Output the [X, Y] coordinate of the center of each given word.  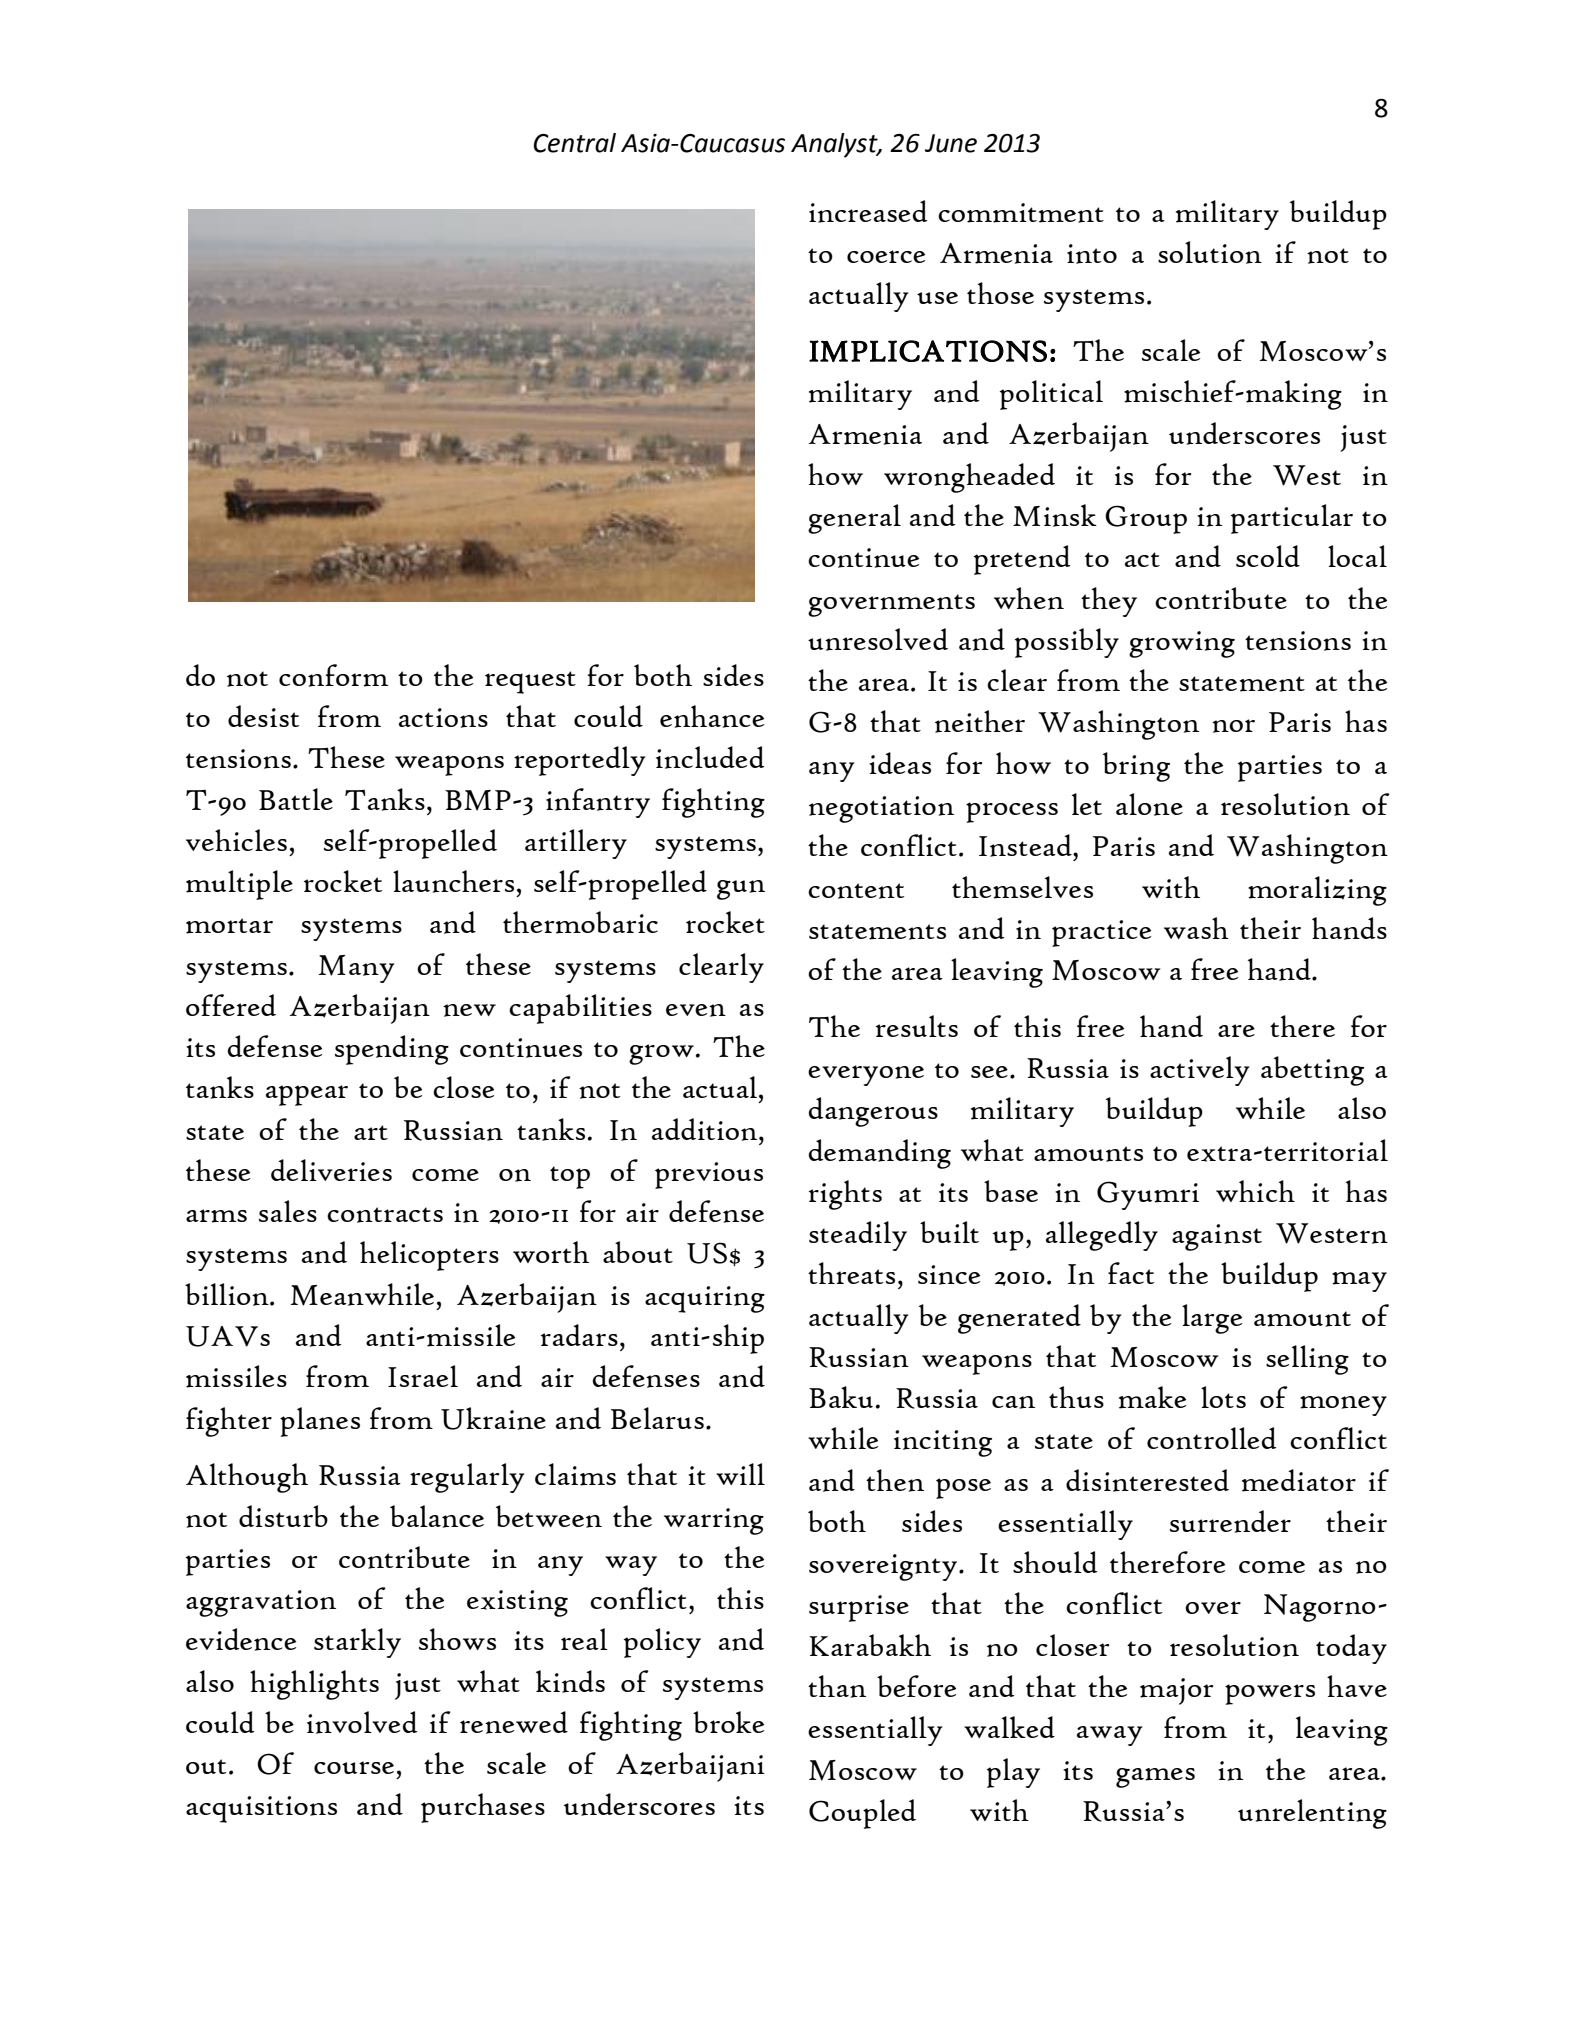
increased [868, 211]
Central [575, 143]
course [354, 1767]
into [1092, 254]
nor [1233, 726]
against [1217, 1237]
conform [333, 675]
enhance [712, 716]
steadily [858, 1236]
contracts [385, 1215]
